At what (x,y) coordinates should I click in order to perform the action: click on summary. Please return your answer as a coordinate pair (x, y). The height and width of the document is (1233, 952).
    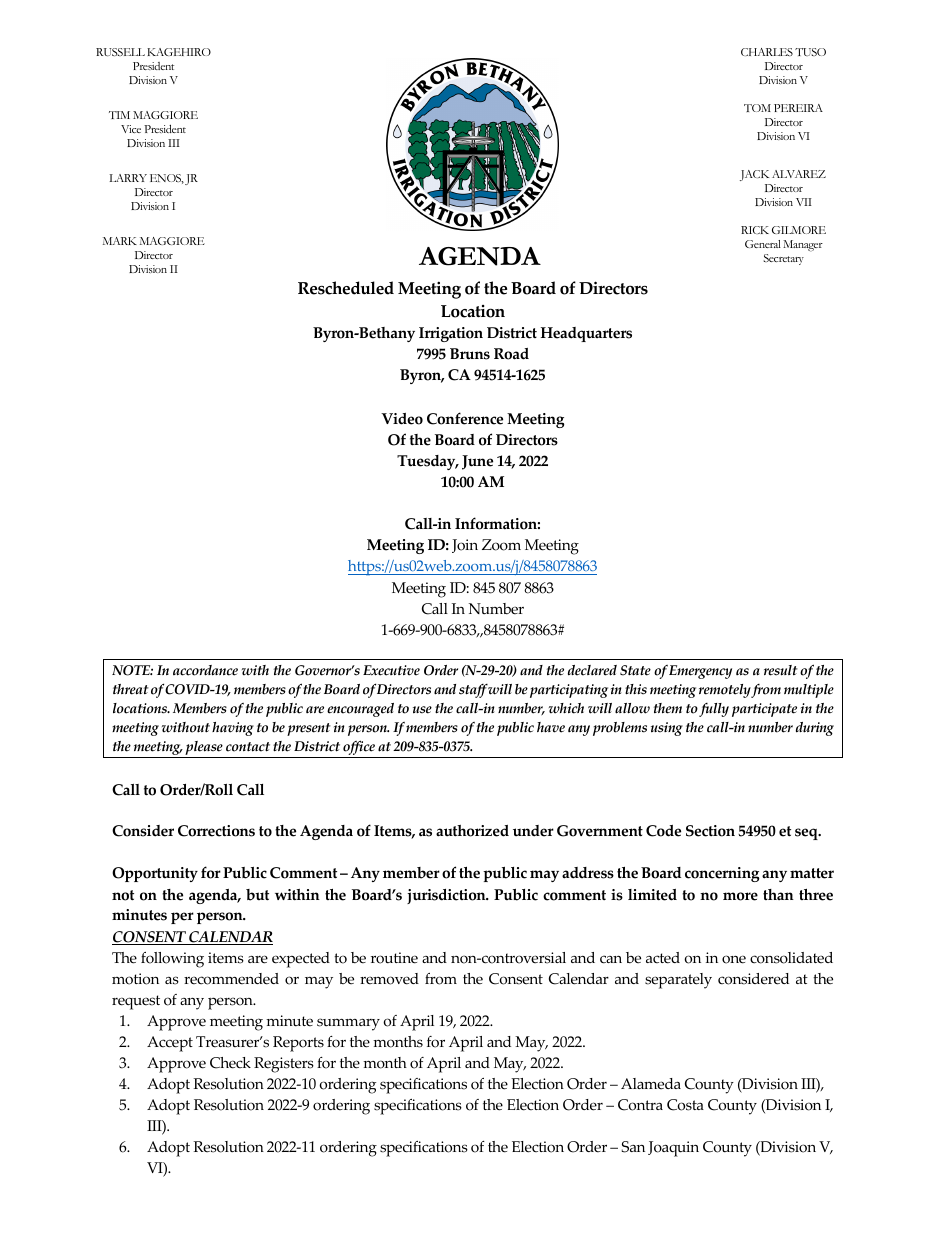
    Looking at the image, I should click on (348, 1024).
